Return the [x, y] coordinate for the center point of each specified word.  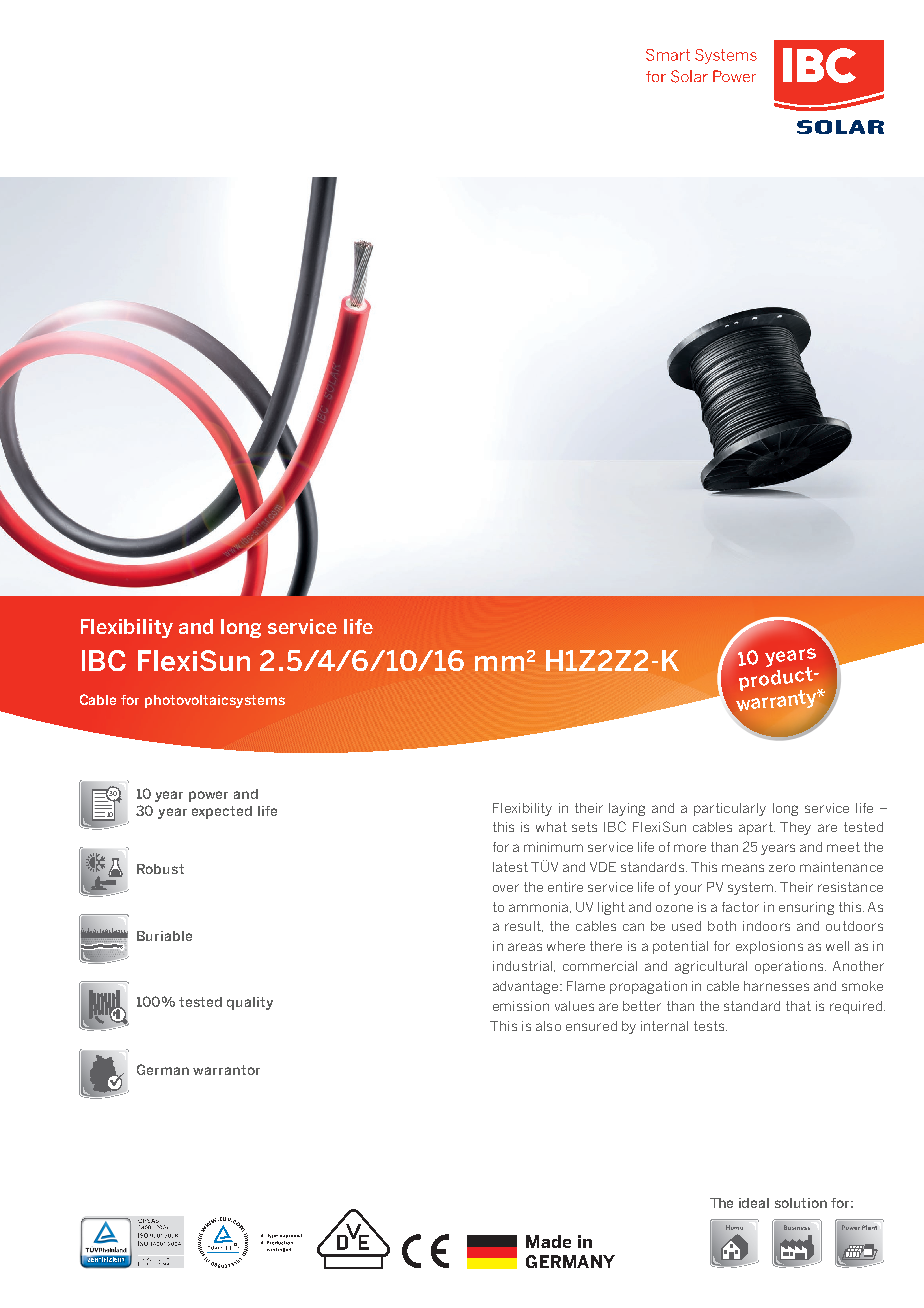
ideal [754, 1203]
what [551, 827]
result [524, 926]
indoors [766, 926]
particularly [730, 809]
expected [222, 812]
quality [250, 1003]
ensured [591, 1026]
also [548, 1026]
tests [710, 1026]
